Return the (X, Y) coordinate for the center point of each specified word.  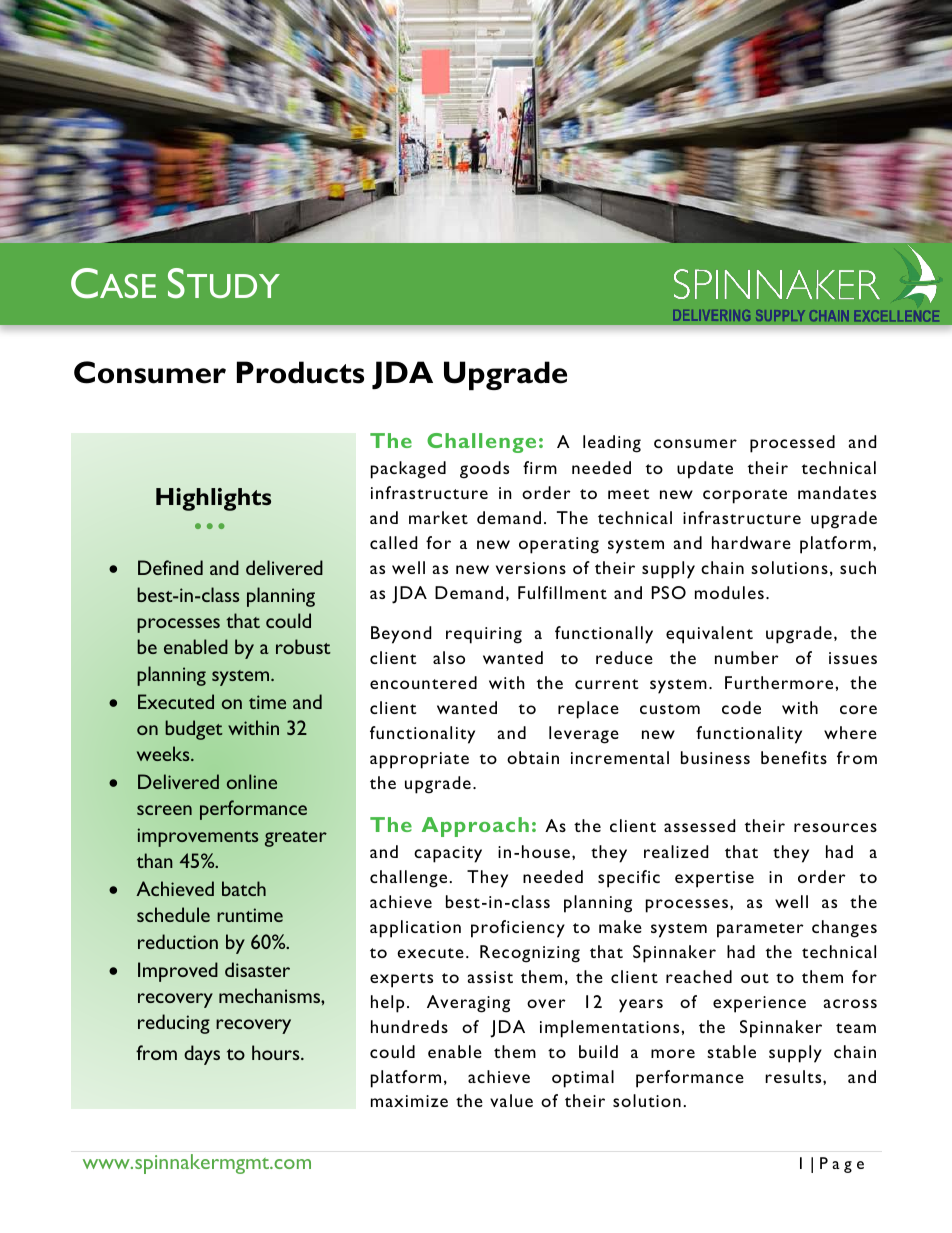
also (449, 657)
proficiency (518, 929)
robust (303, 646)
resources (835, 827)
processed (792, 444)
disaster (257, 969)
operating (559, 545)
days (202, 1055)
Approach (475, 827)
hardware (751, 542)
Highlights (213, 499)
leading (612, 444)
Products (300, 372)
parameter (760, 930)
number (747, 657)
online (252, 781)
